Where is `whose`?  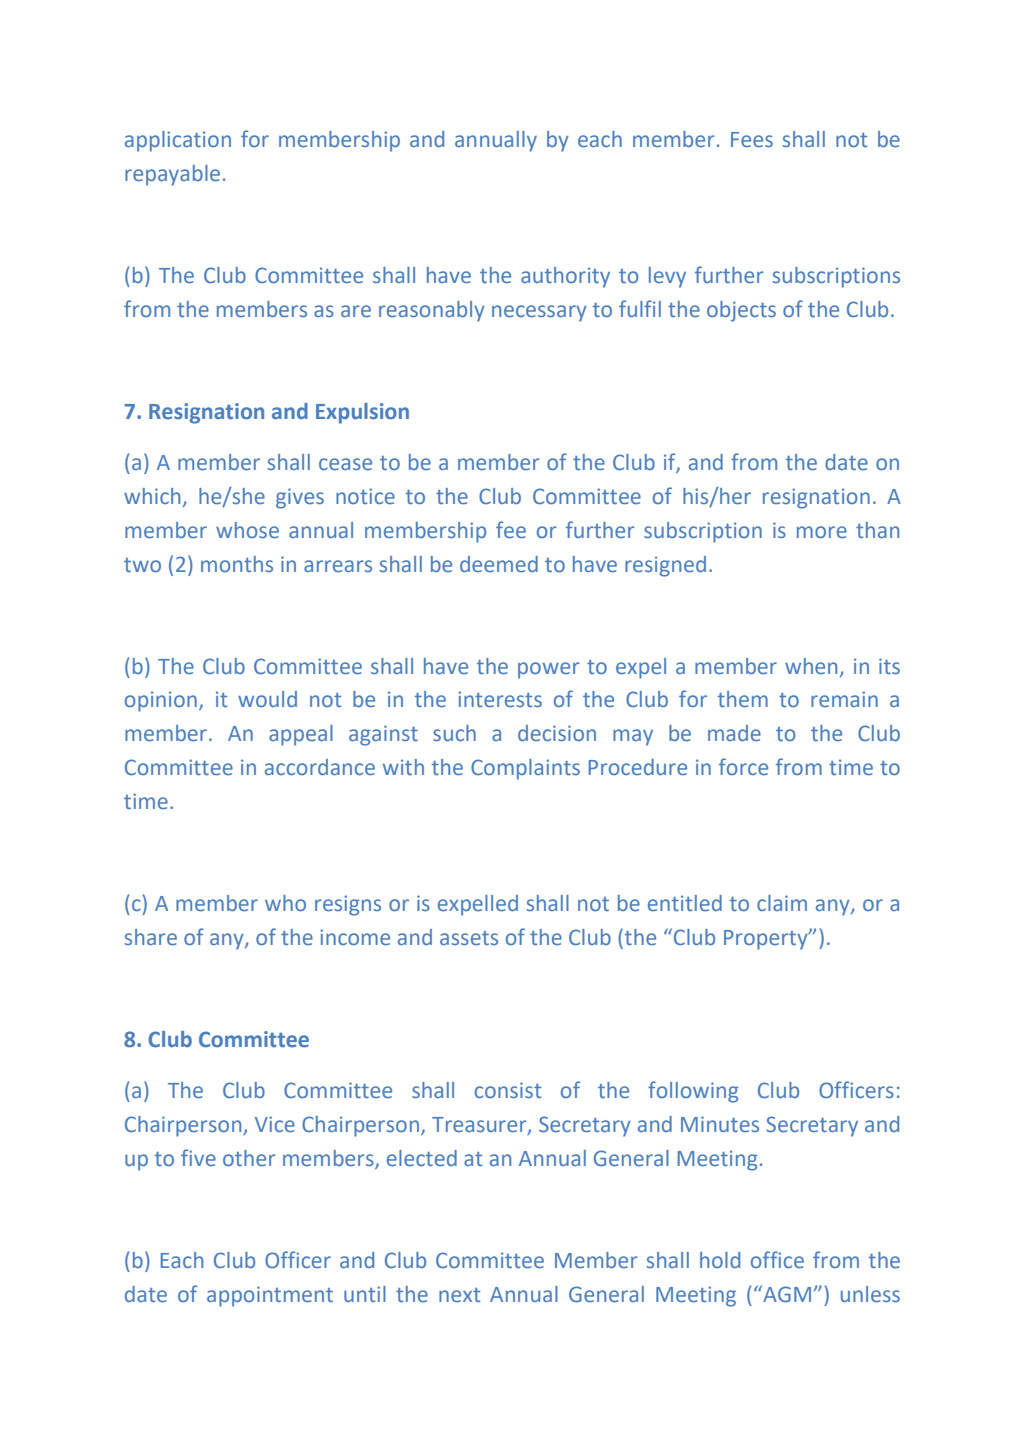 whose is located at coordinates (247, 530).
